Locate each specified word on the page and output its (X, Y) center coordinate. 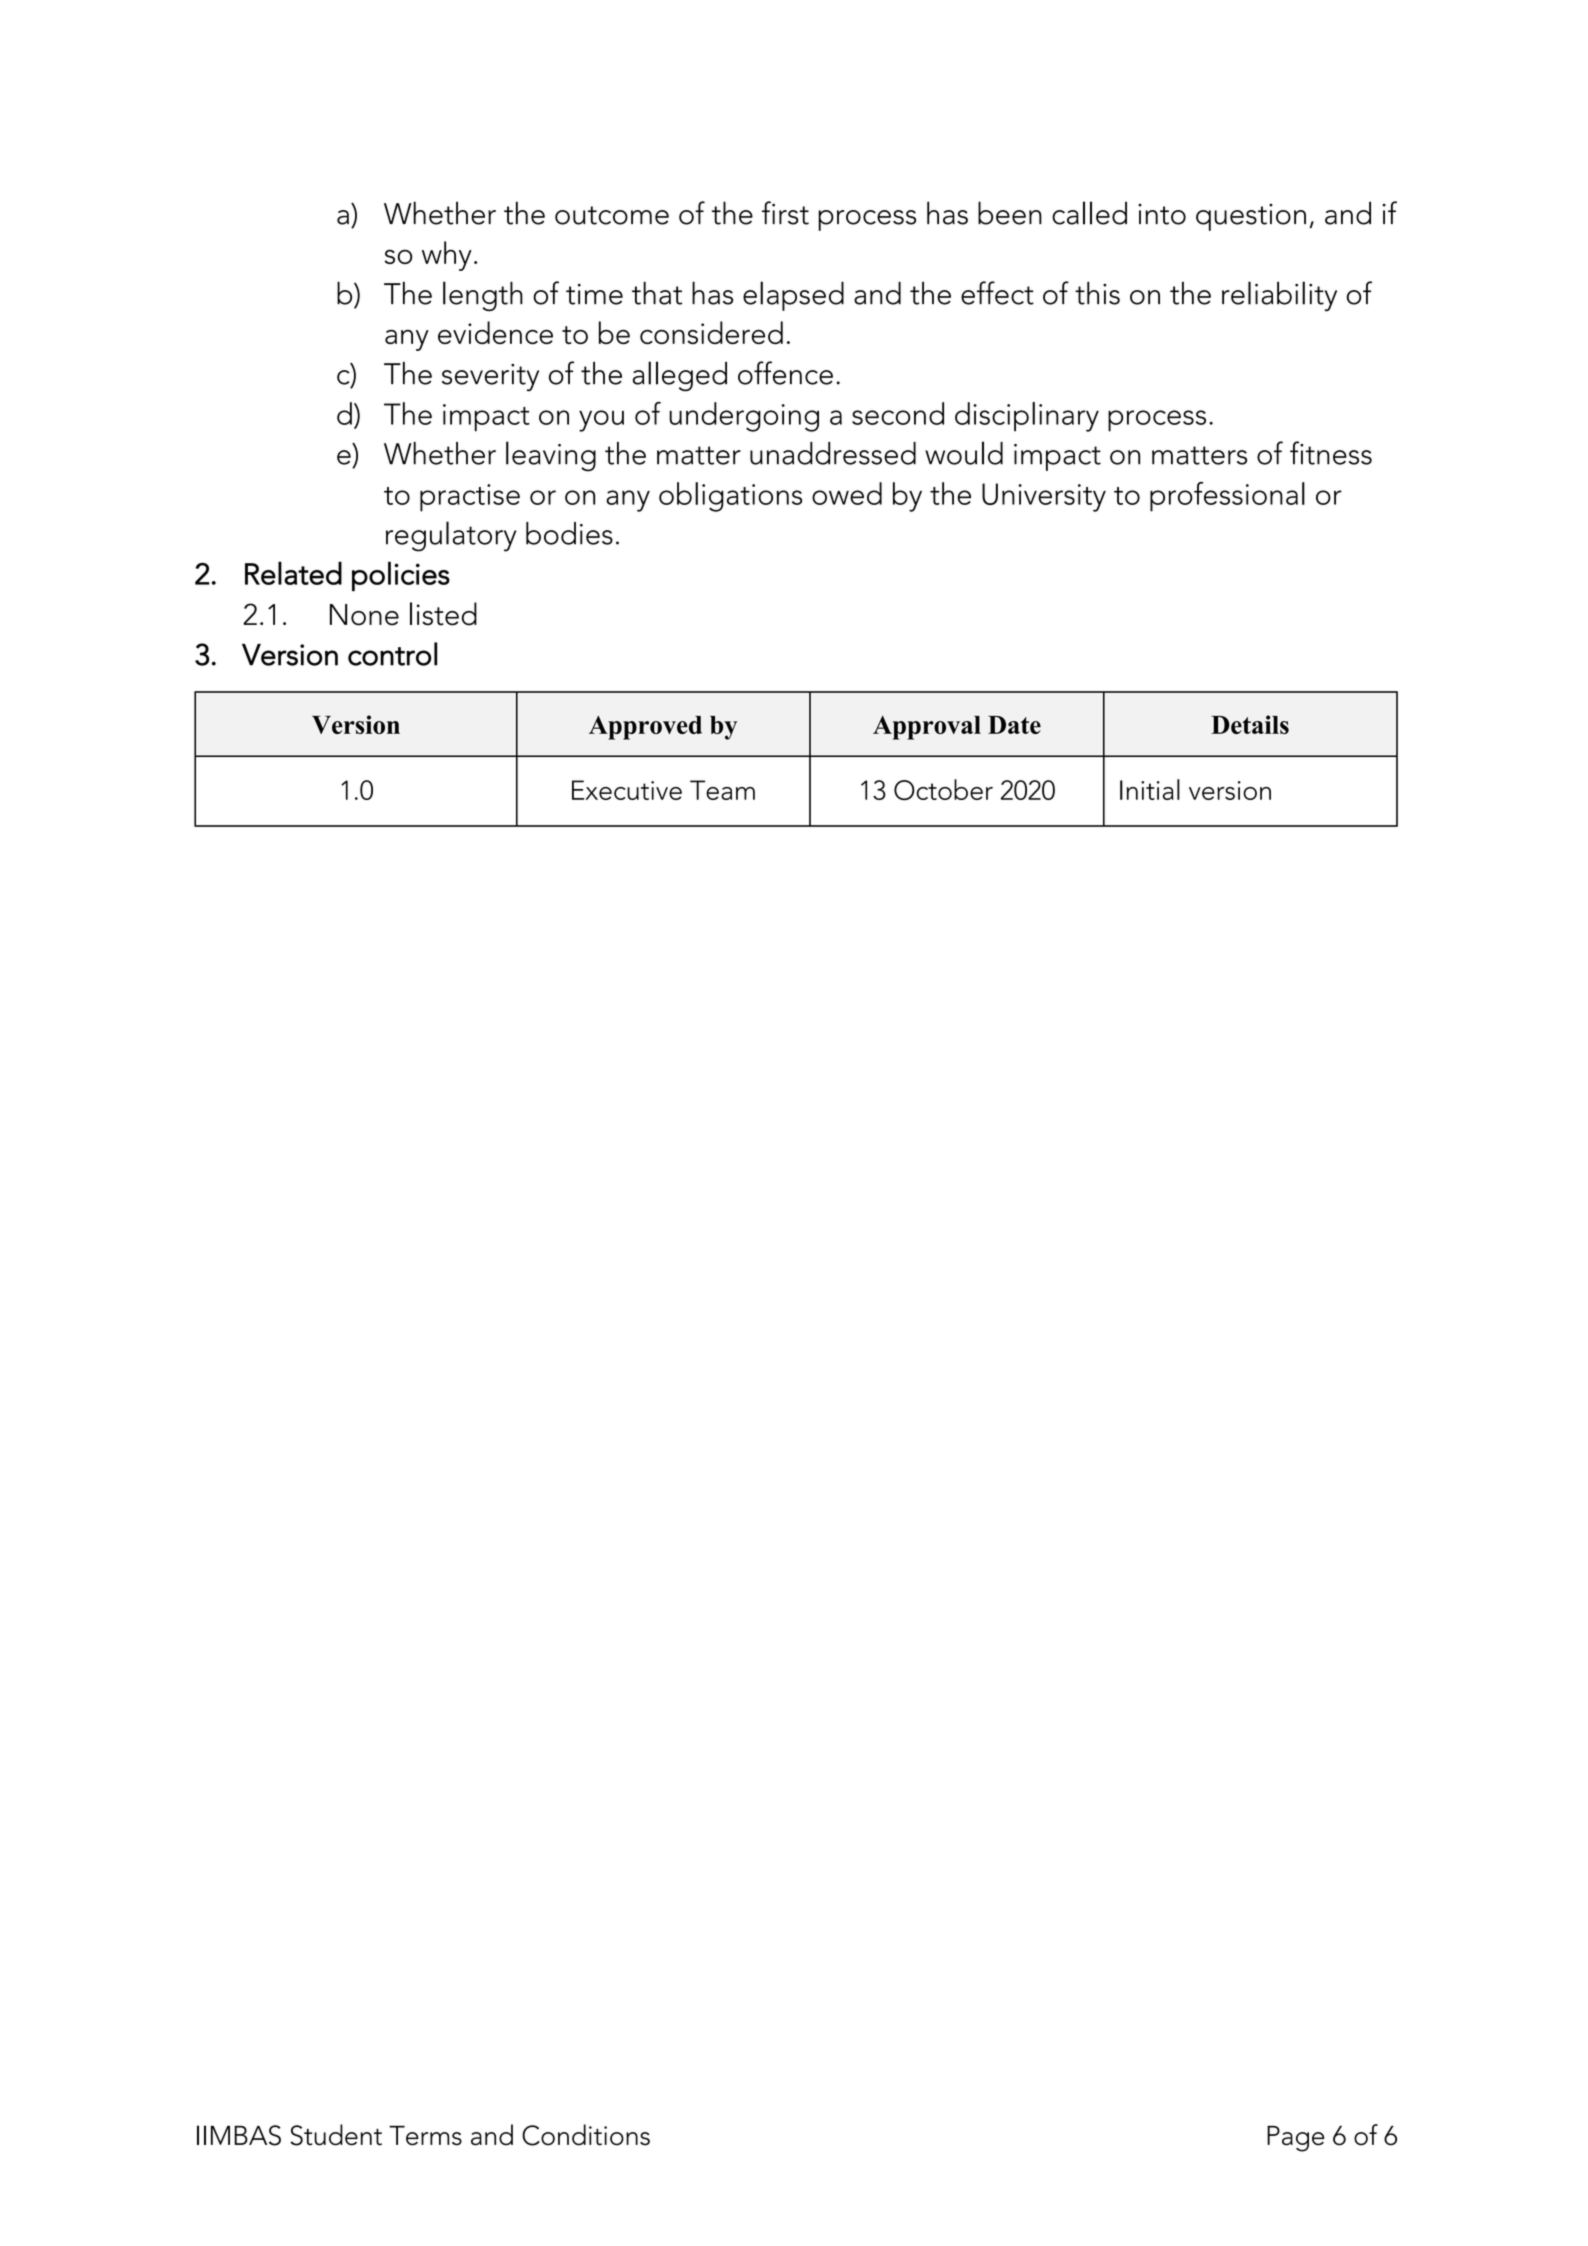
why (447, 256)
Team (722, 790)
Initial (1150, 789)
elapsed (793, 296)
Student (336, 2135)
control (392, 654)
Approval (927, 728)
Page (1295, 2139)
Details (1250, 724)
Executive (627, 790)
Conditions (586, 2135)
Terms (425, 2136)
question (1251, 217)
